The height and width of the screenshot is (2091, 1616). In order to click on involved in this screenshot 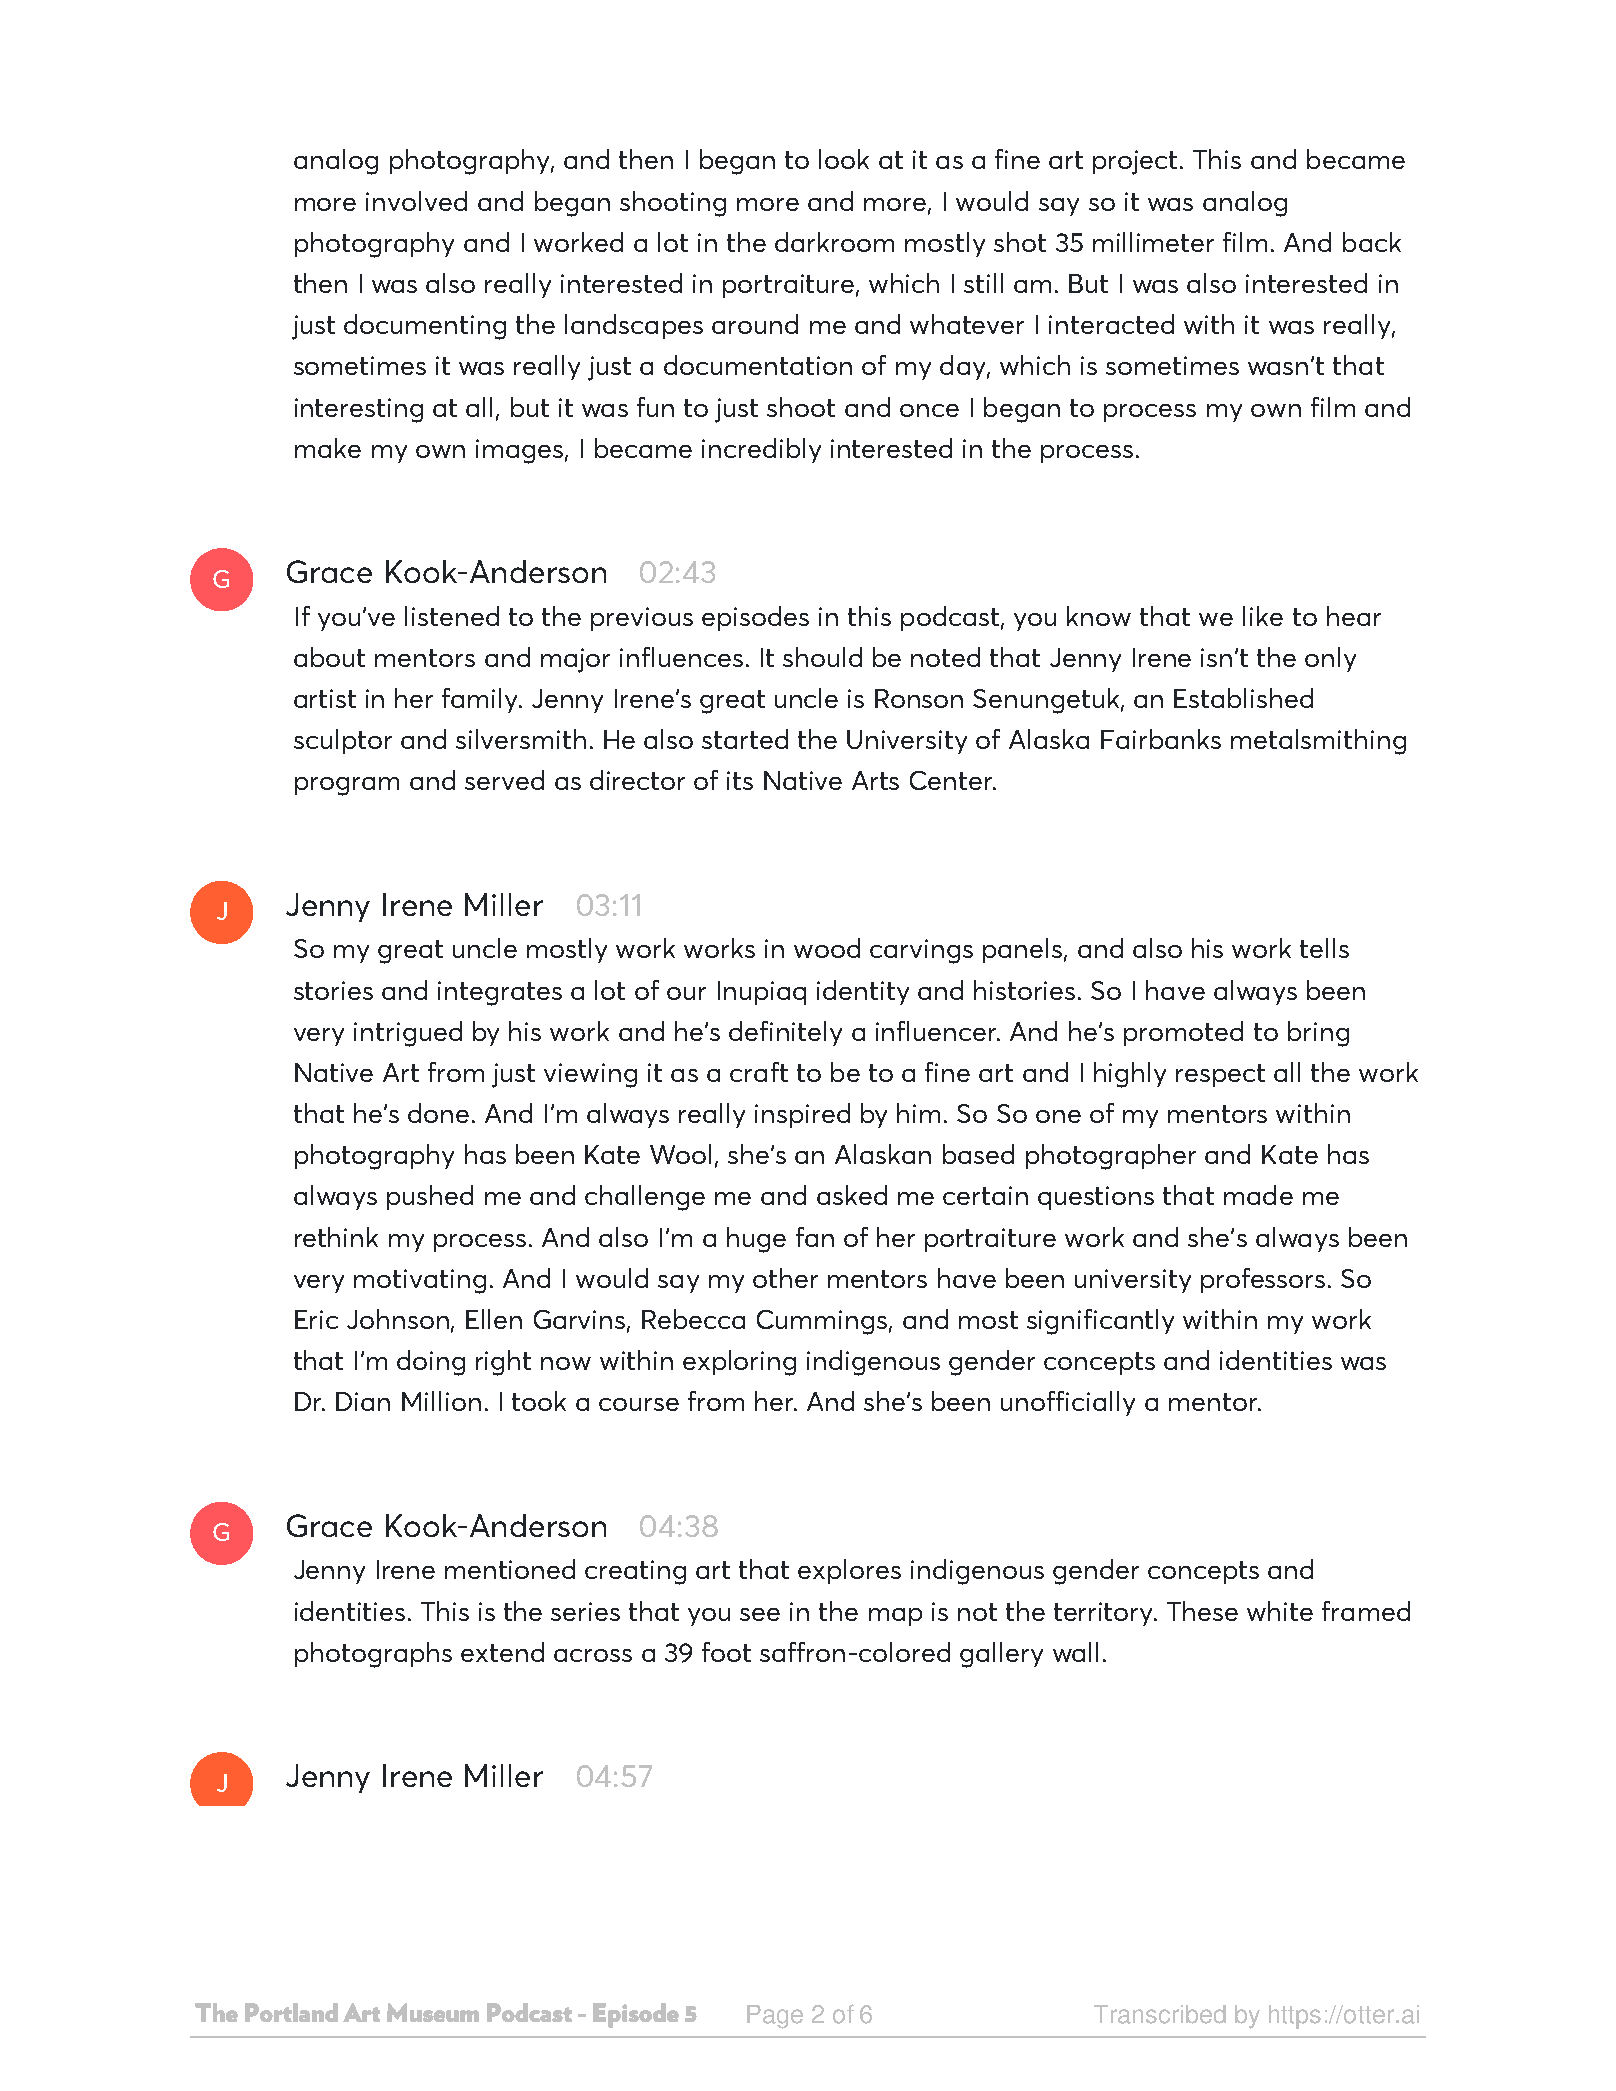, I will do `click(416, 201)`.
